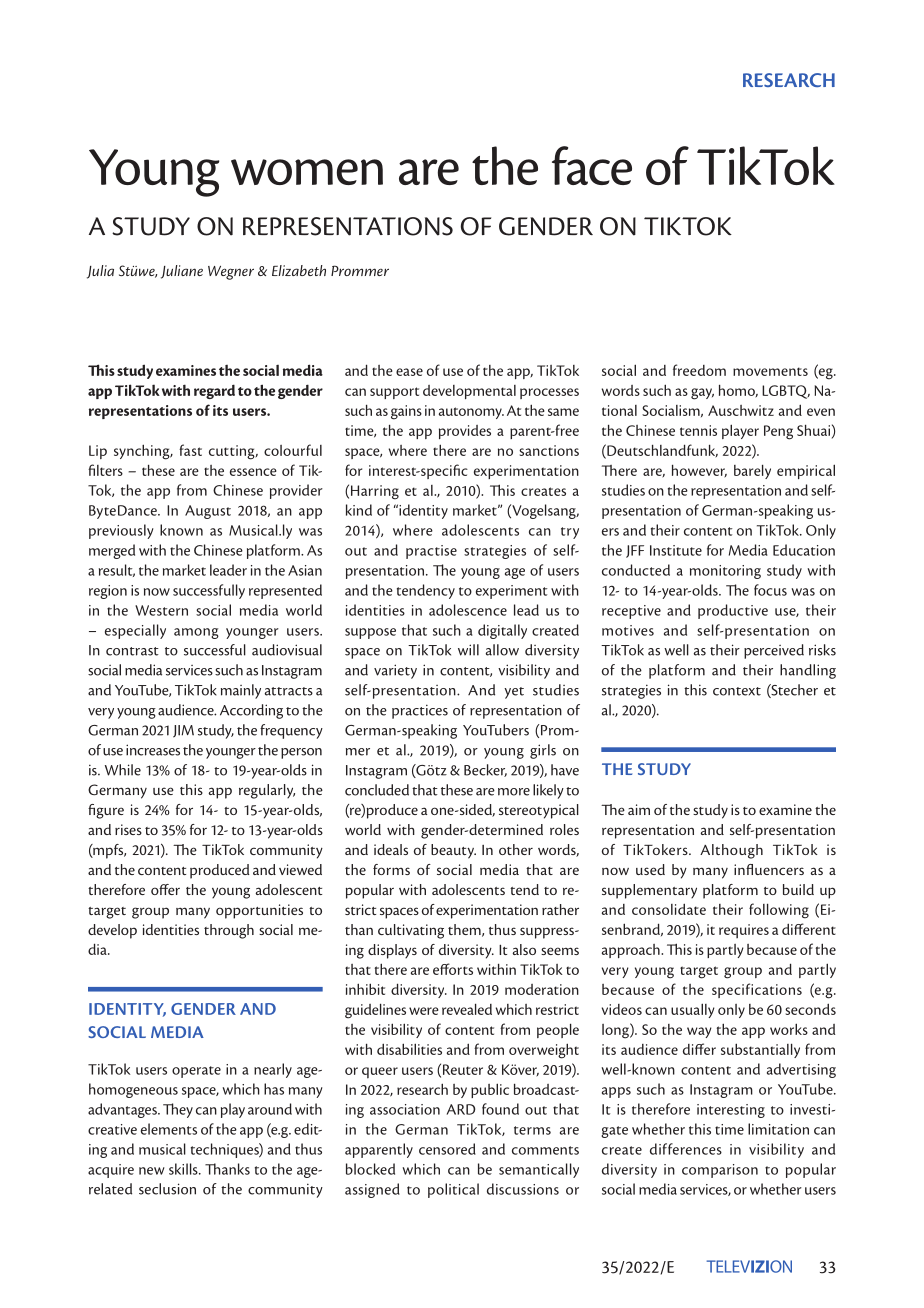 The width and height of the document is (924, 1308). What do you see at coordinates (720, 1171) in the document?
I see `comparison` at bounding box center [720, 1171].
